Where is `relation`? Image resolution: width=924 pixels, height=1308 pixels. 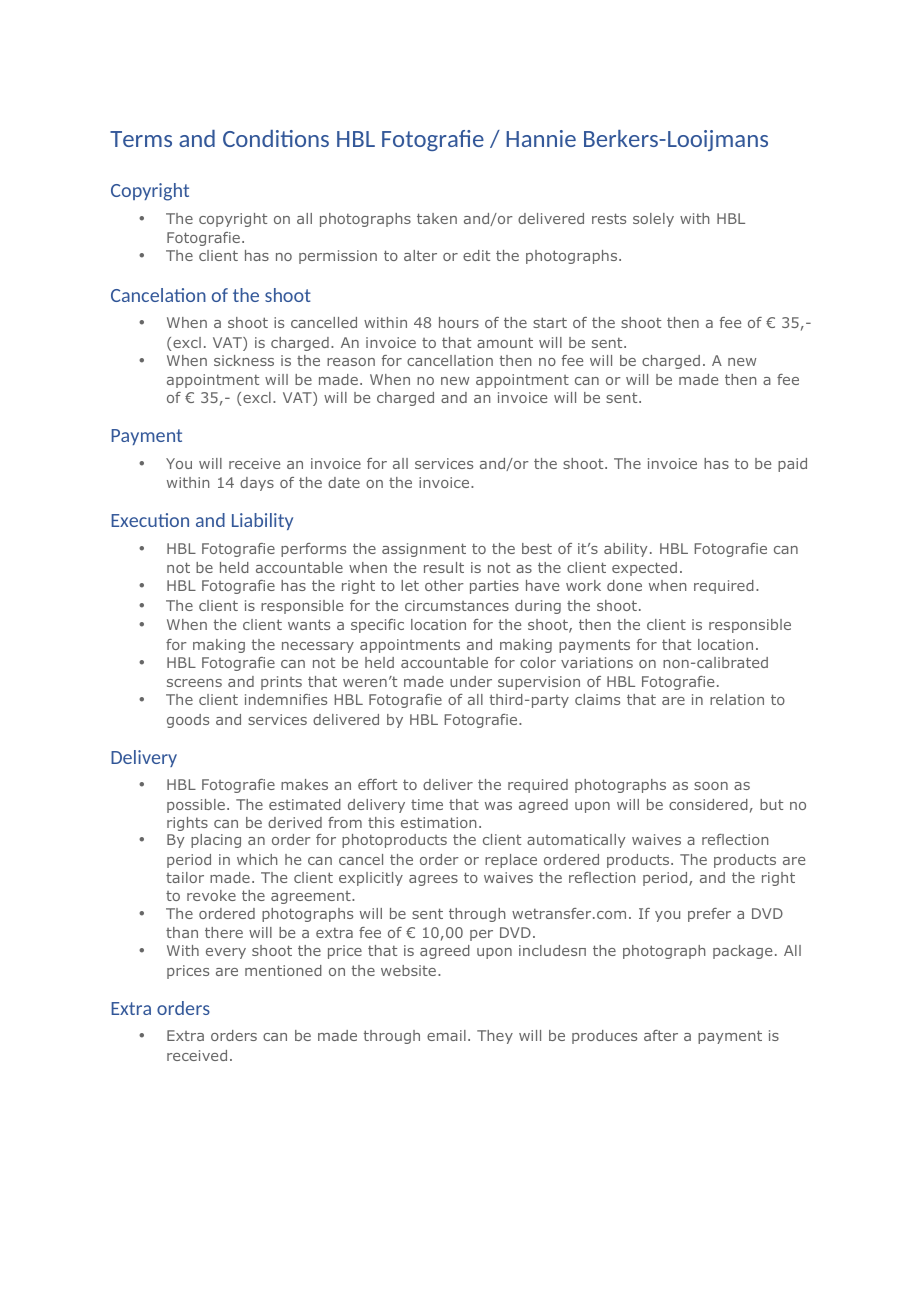 relation is located at coordinates (737, 699).
